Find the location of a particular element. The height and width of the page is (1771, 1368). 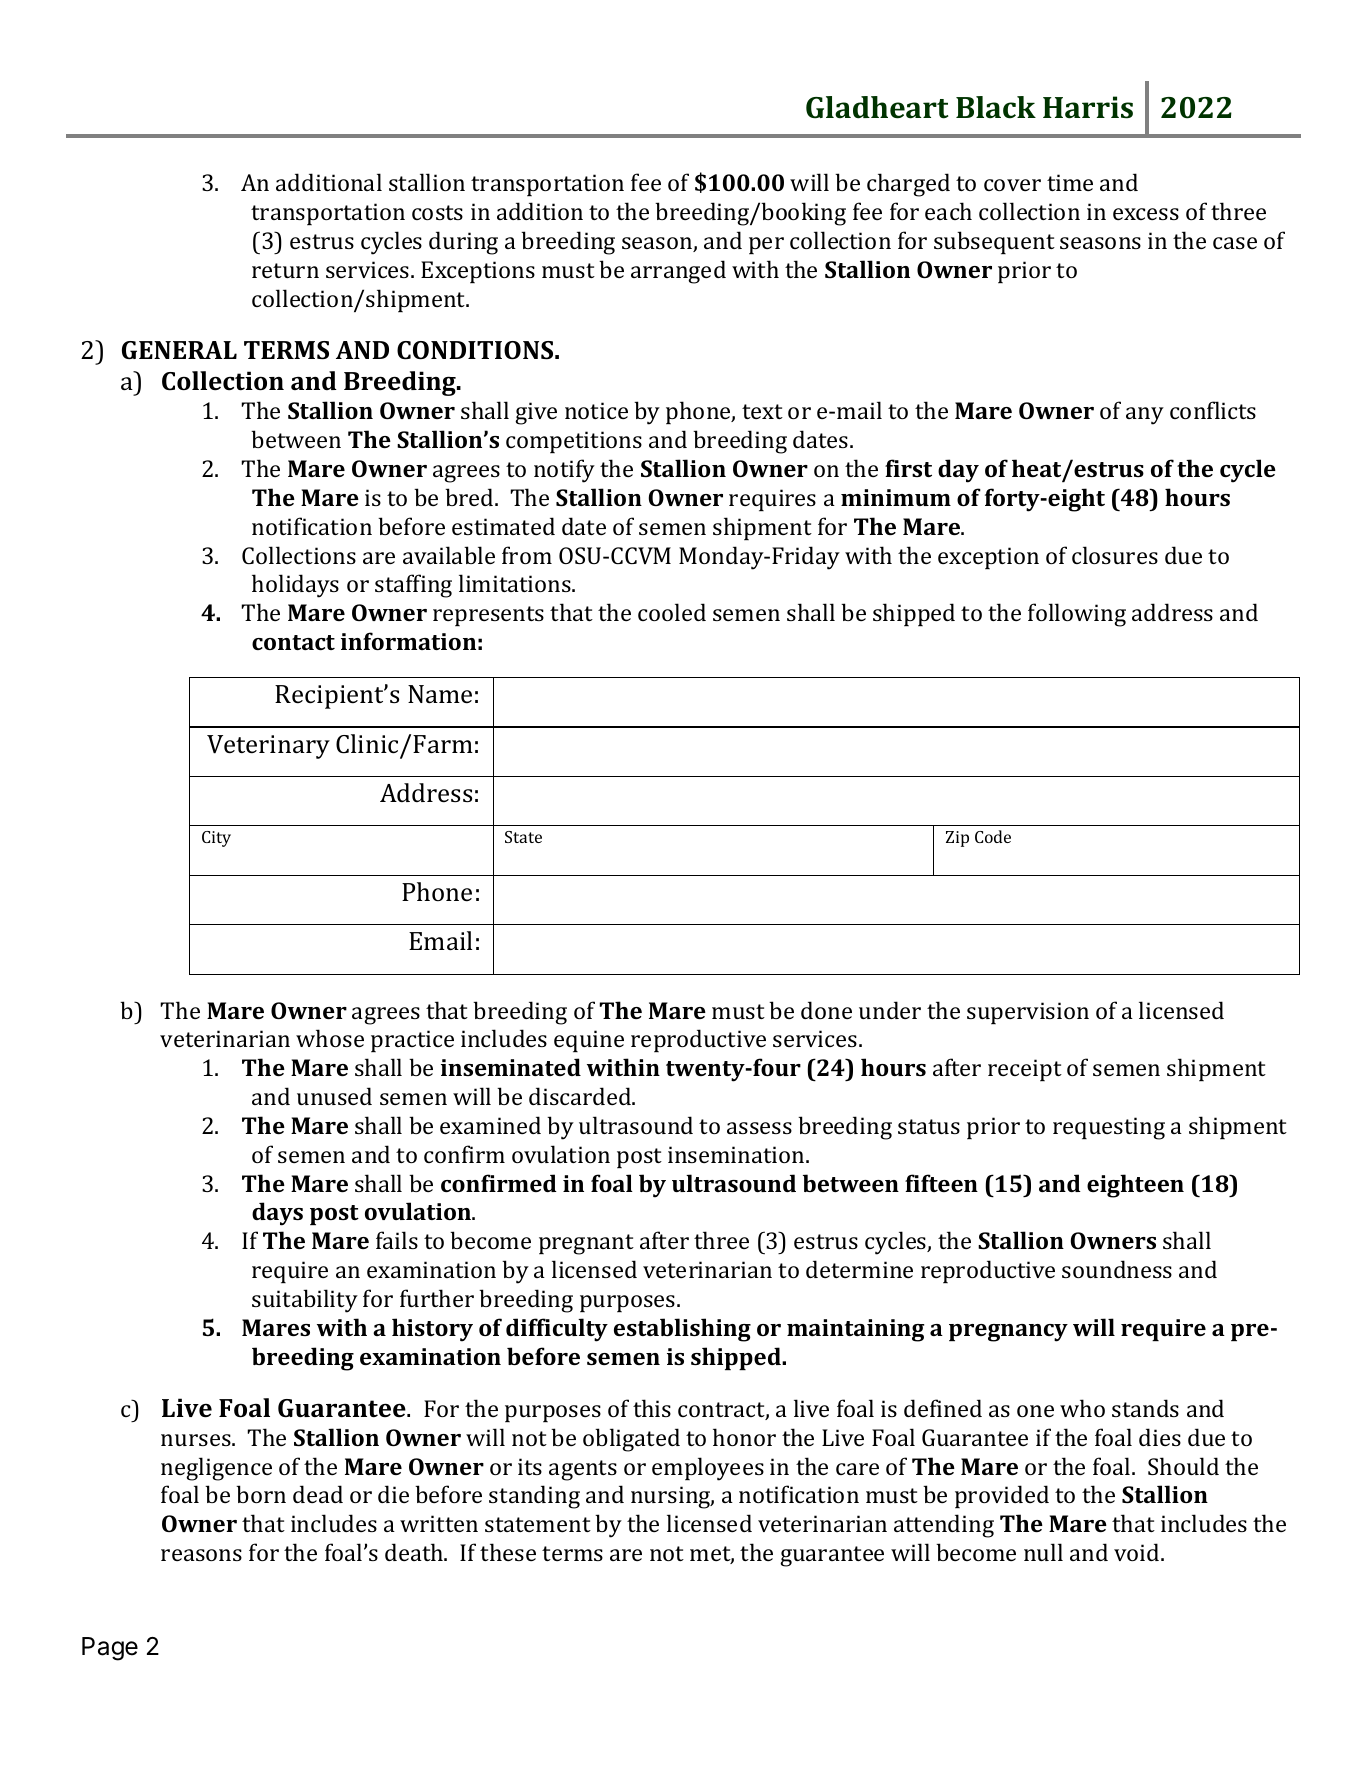

done is located at coordinates (826, 1010).
